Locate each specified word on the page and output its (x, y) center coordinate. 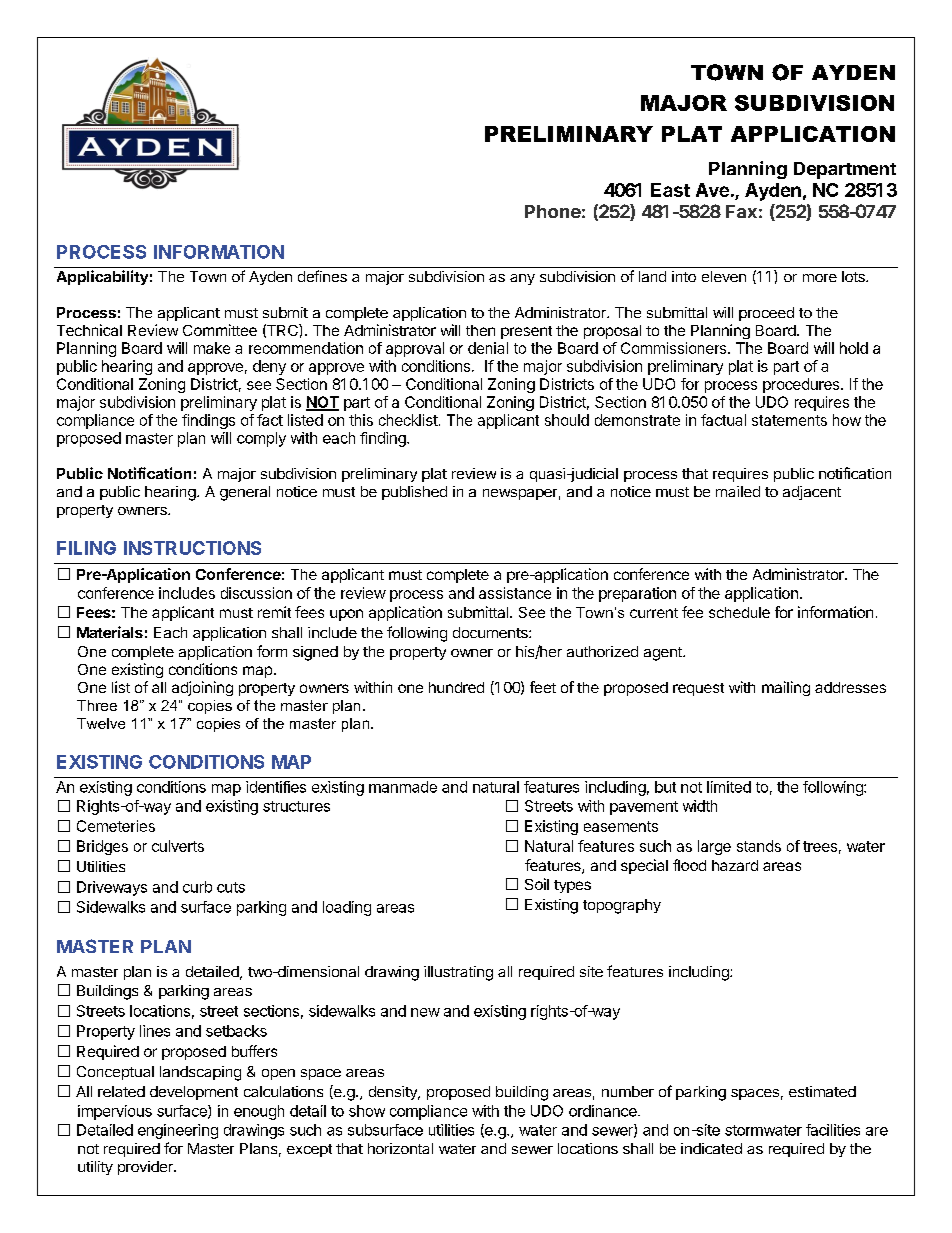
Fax (741, 211)
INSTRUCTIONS (192, 548)
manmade (403, 787)
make (212, 348)
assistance (515, 593)
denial (488, 348)
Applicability (102, 277)
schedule (739, 612)
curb (197, 887)
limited (729, 787)
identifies (276, 787)
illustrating (458, 973)
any (522, 279)
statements (789, 420)
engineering (178, 1131)
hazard (735, 865)
